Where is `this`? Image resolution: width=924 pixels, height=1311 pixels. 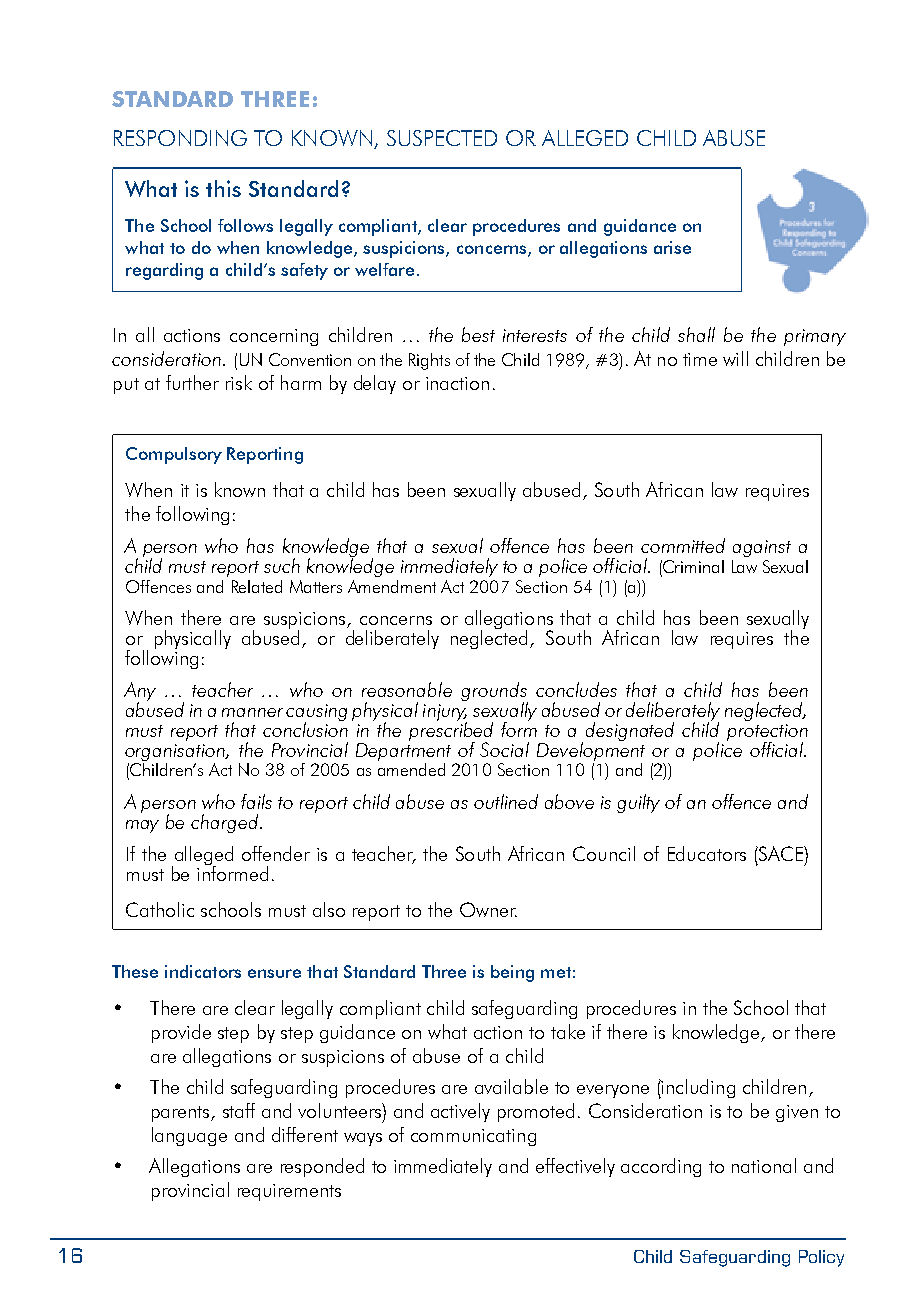
this is located at coordinates (223, 188).
